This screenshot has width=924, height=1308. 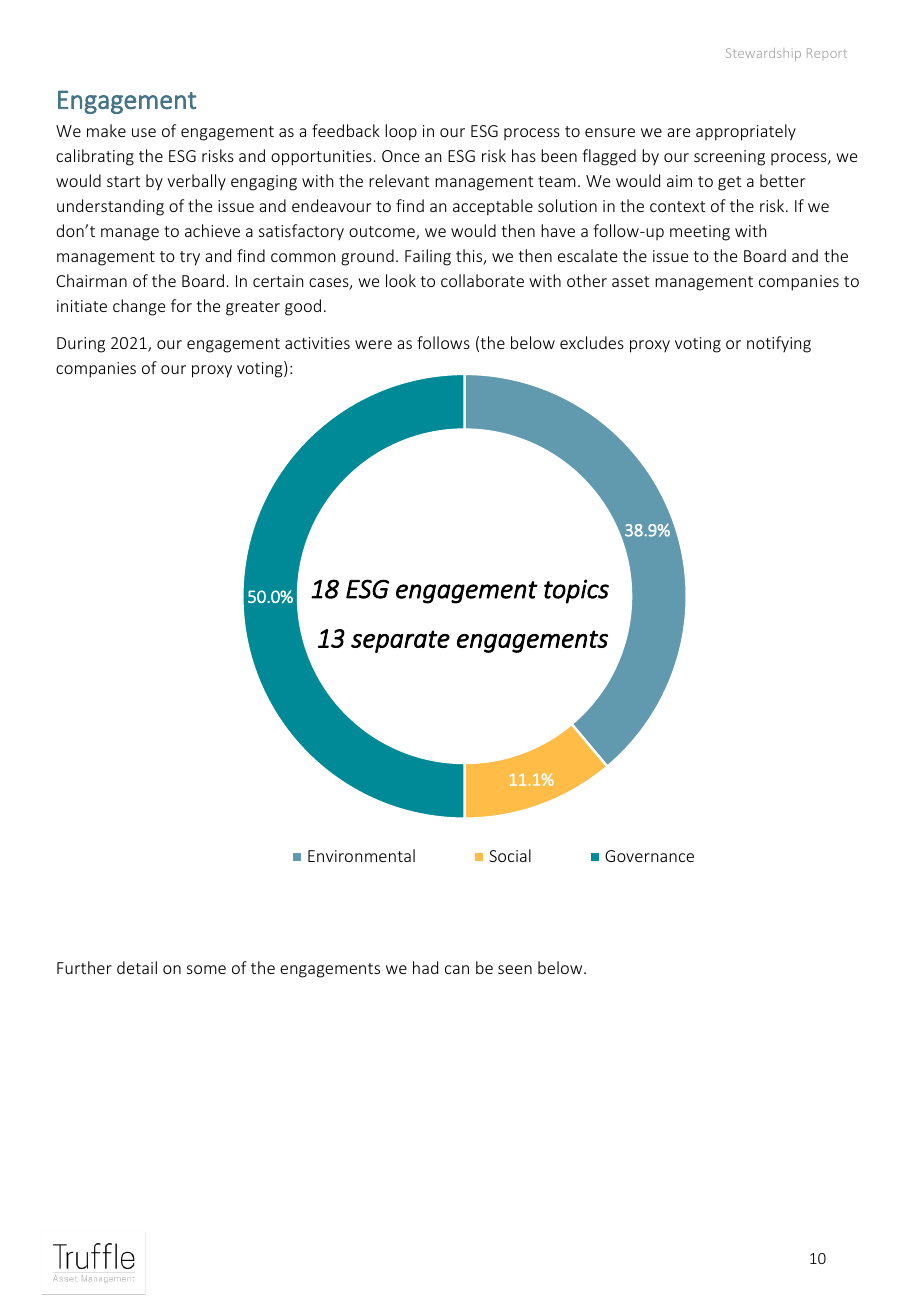 I want to click on loop, so click(x=401, y=132).
